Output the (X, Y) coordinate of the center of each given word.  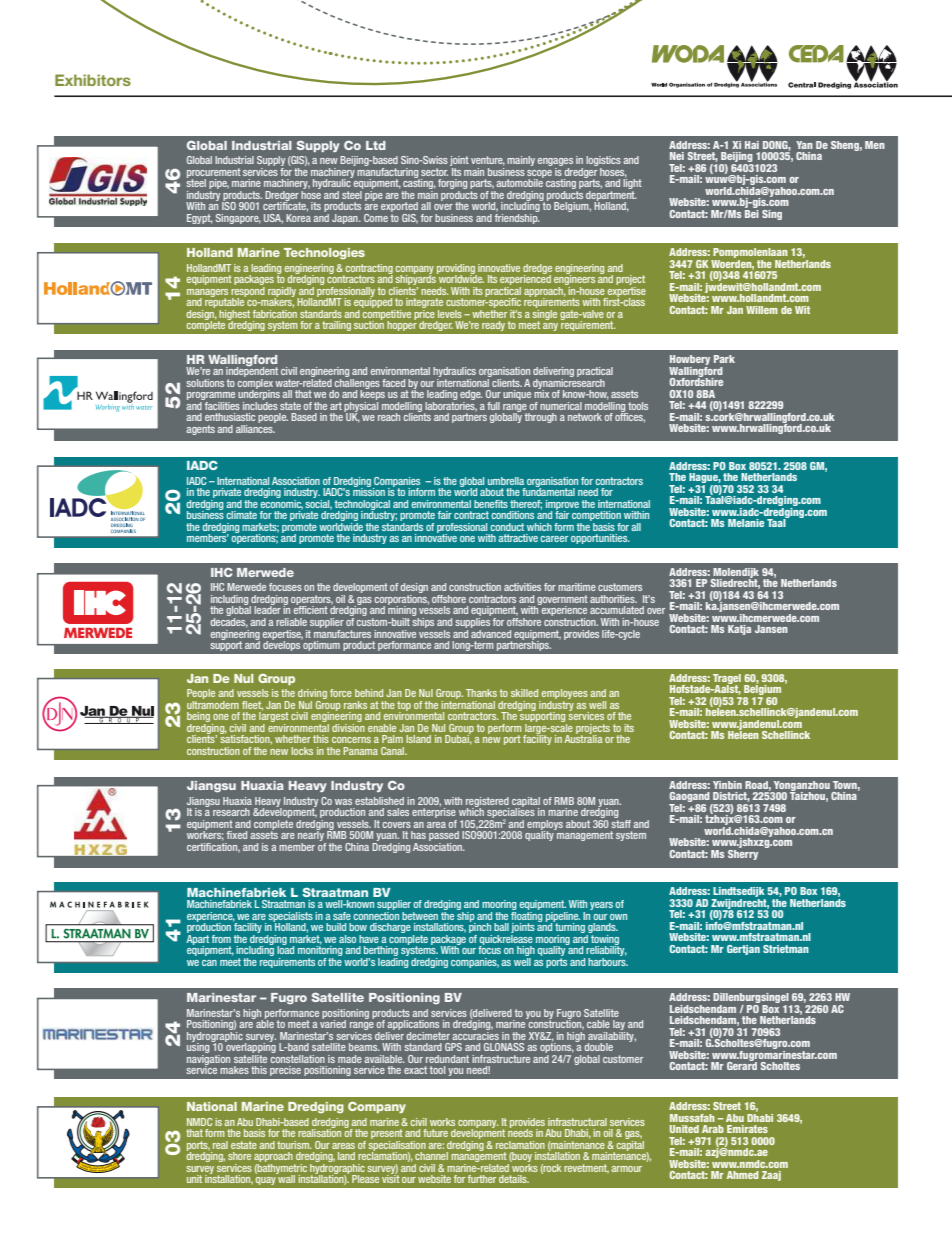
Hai (752, 145)
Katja (739, 630)
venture (488, 161)
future (435, 1133)
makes (234, 1070)
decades (229, 623)
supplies (473, 621)
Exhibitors (93, 80)
